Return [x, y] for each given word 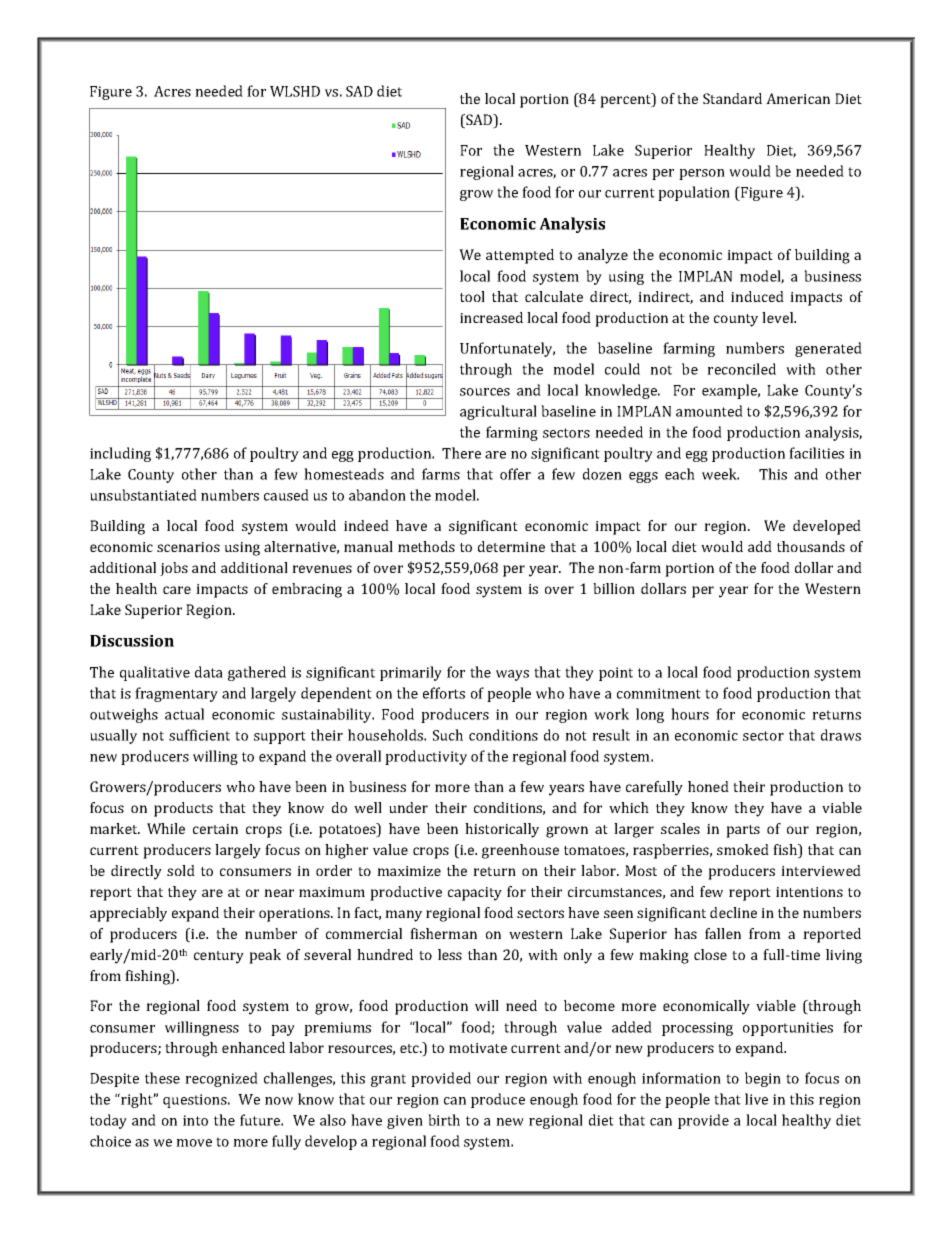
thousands [811, 546]
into [195, 1120]
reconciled [741, 369]
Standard [732, 98]
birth [444, 1120]
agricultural [498, 412]
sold [181, 870]
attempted [520, 256]
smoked [743, 849]
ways [512, 675]
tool [472, 296]
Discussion [132, 641]
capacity [475, 894]
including [120, 454]
